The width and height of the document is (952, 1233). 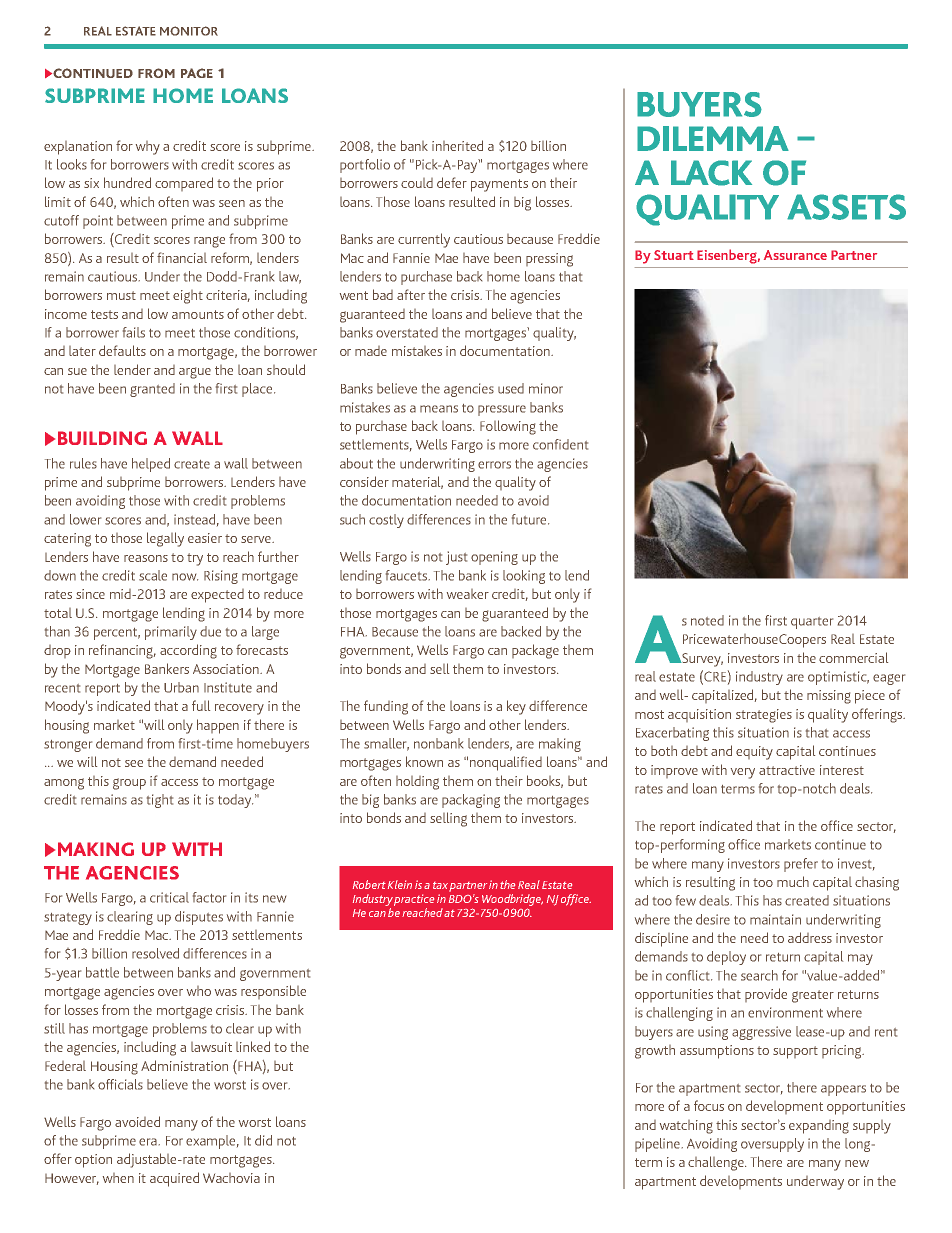 What do you see at coordinates (411, 294) in the document?
I see `after` at bounding box center [411, 294].
